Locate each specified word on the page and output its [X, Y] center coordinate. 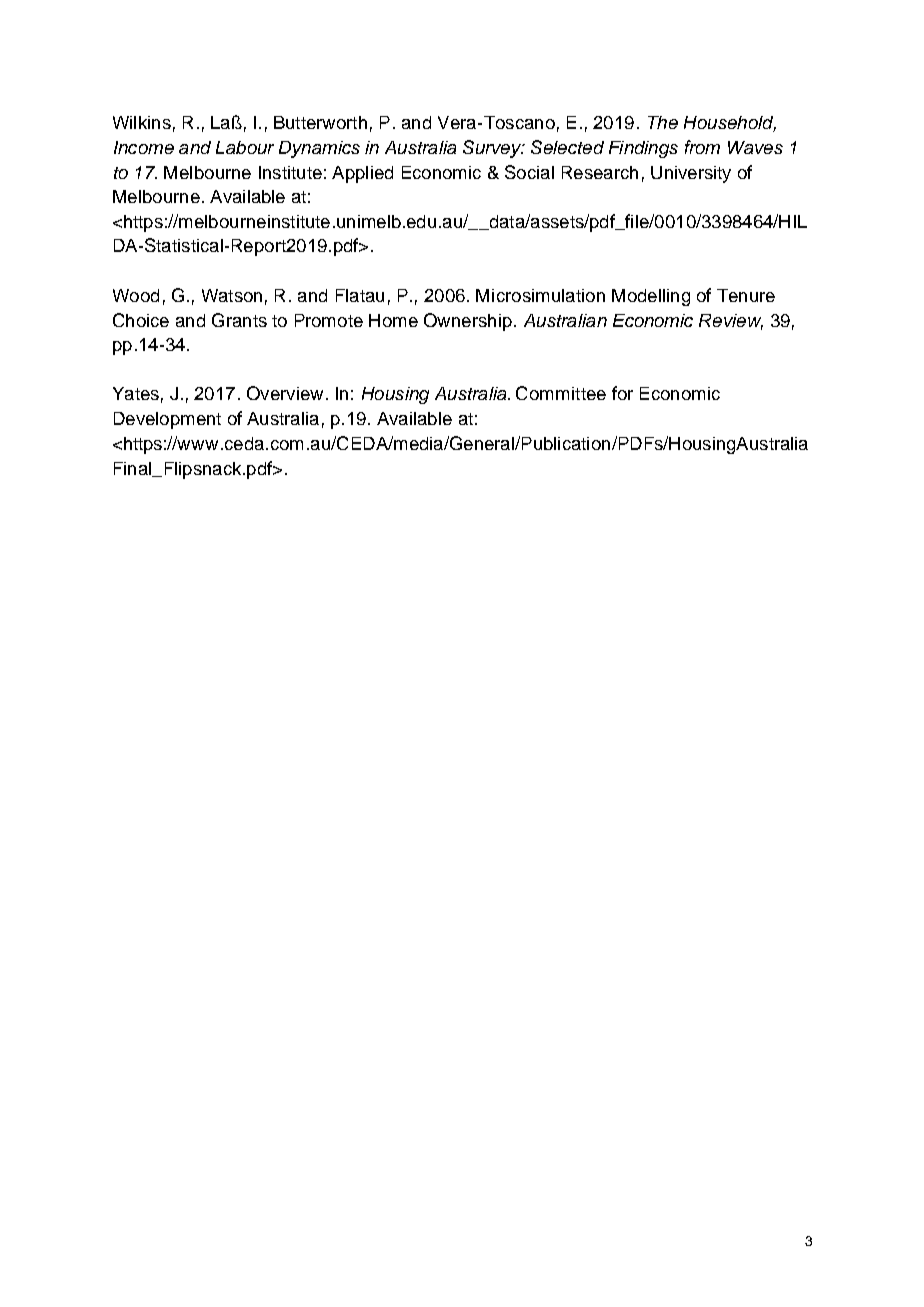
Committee [561, 393]
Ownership [468, 322]
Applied [362, 174]
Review [731, 321]
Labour [245, 147]
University [691, 174]
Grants [239, 320]
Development [167, 420]
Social [529, 172]
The [663, 122]
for [622, 393]
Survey [493, 149]
